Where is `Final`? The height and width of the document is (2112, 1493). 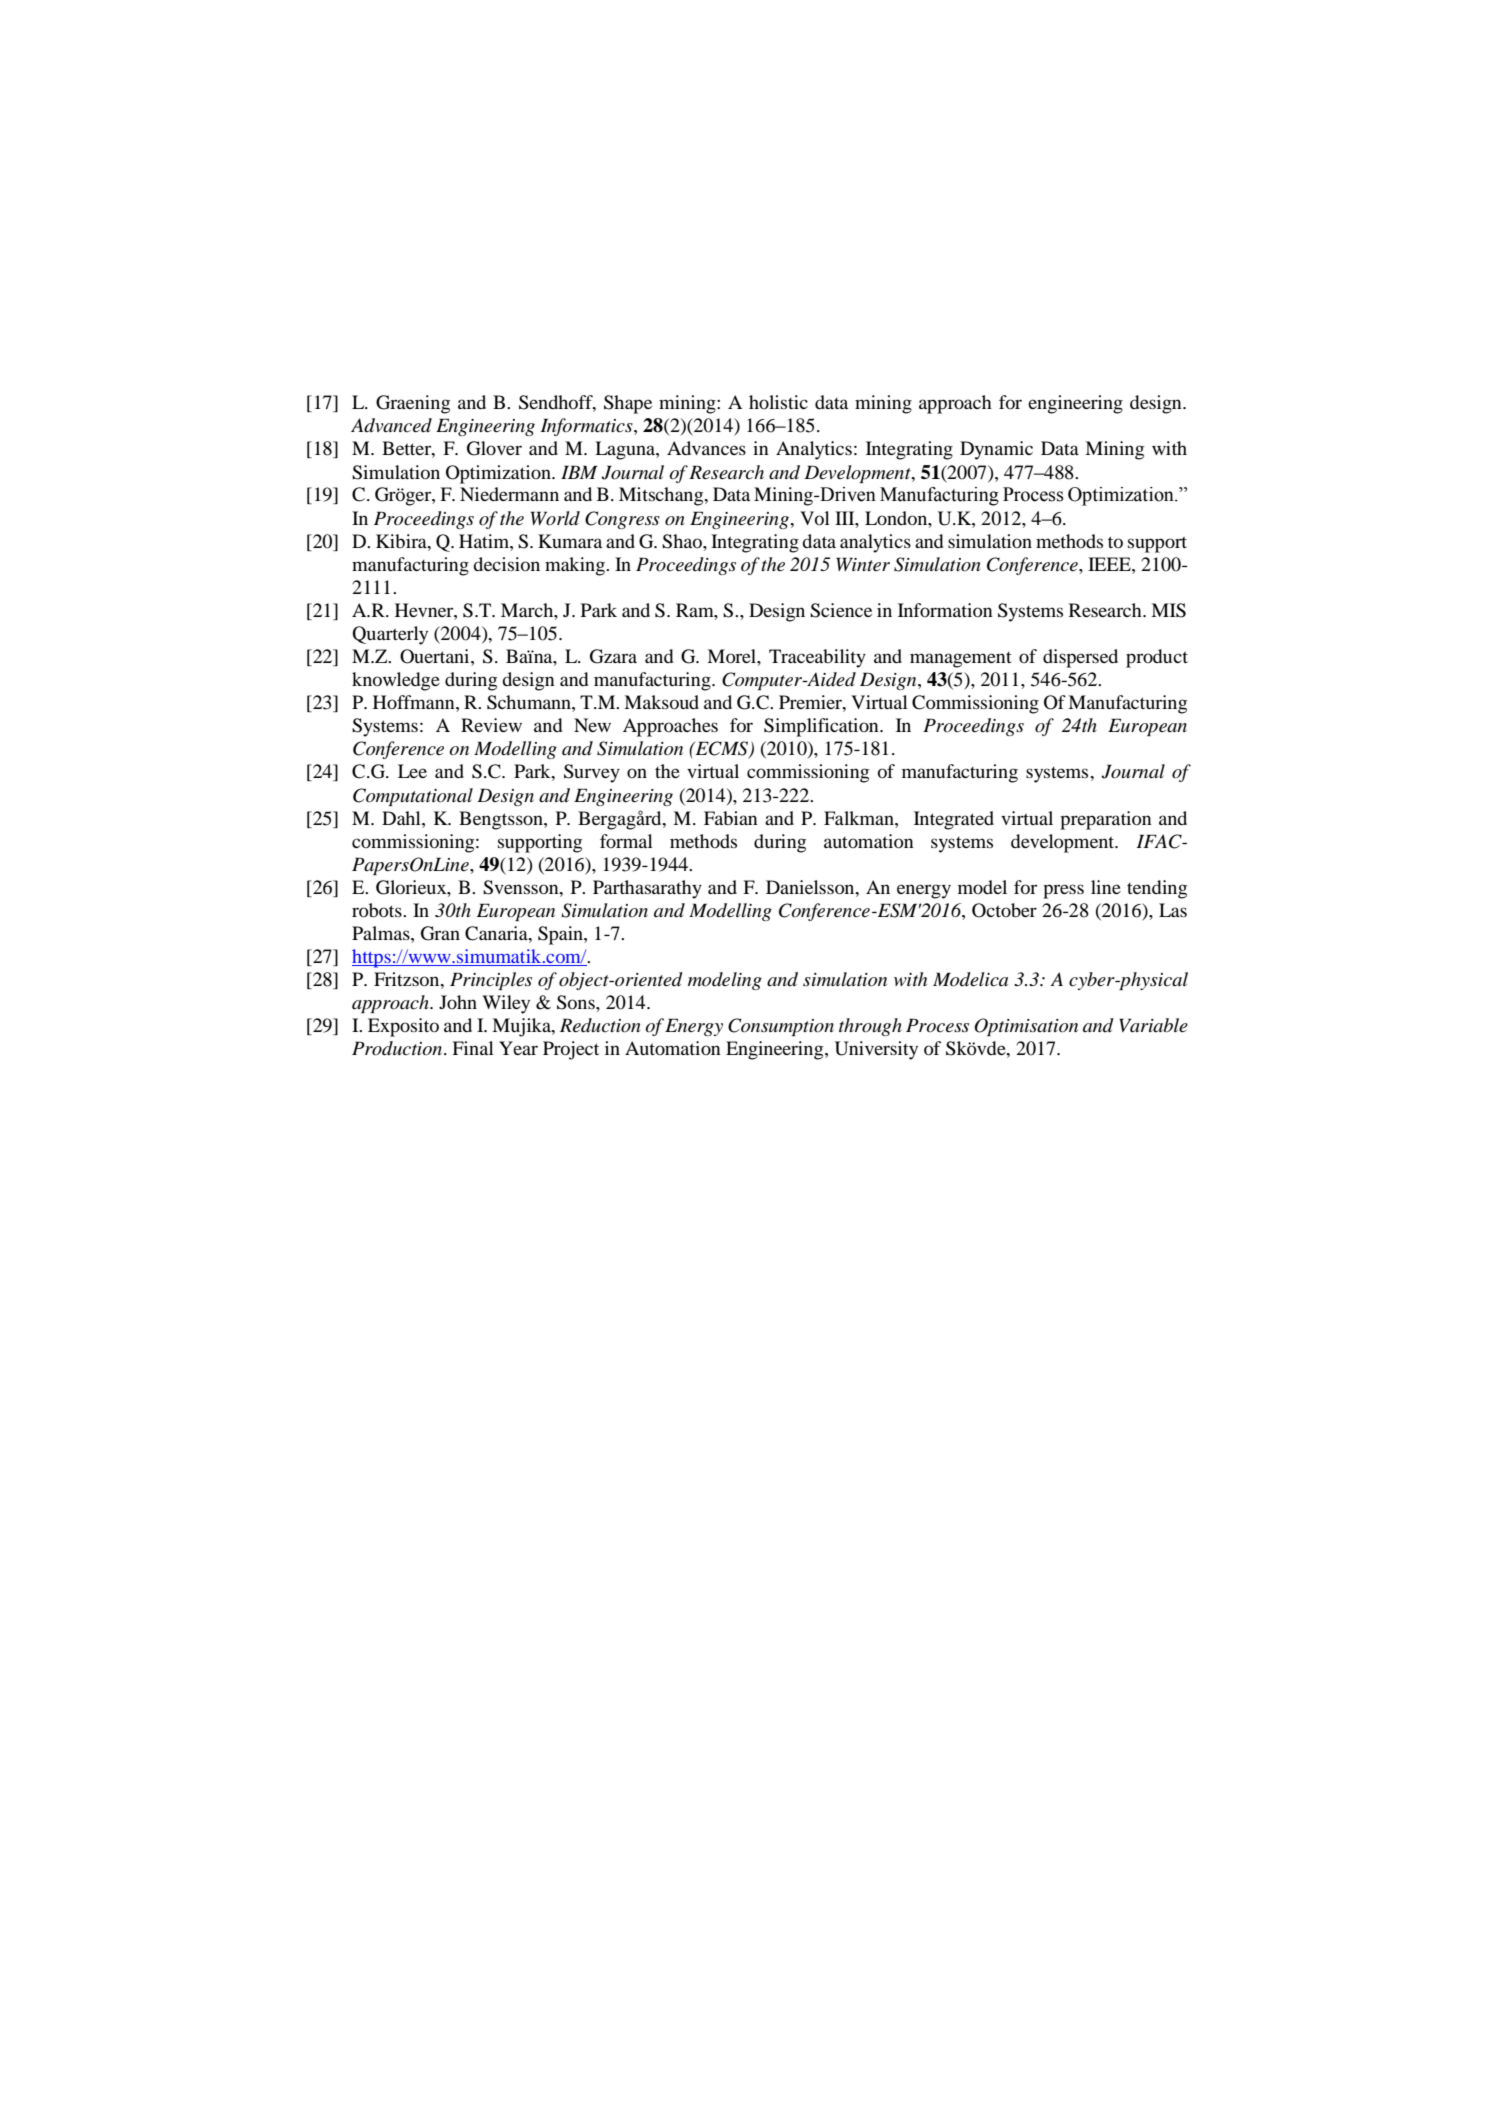
Final is located at coordinates (473, 1048).
